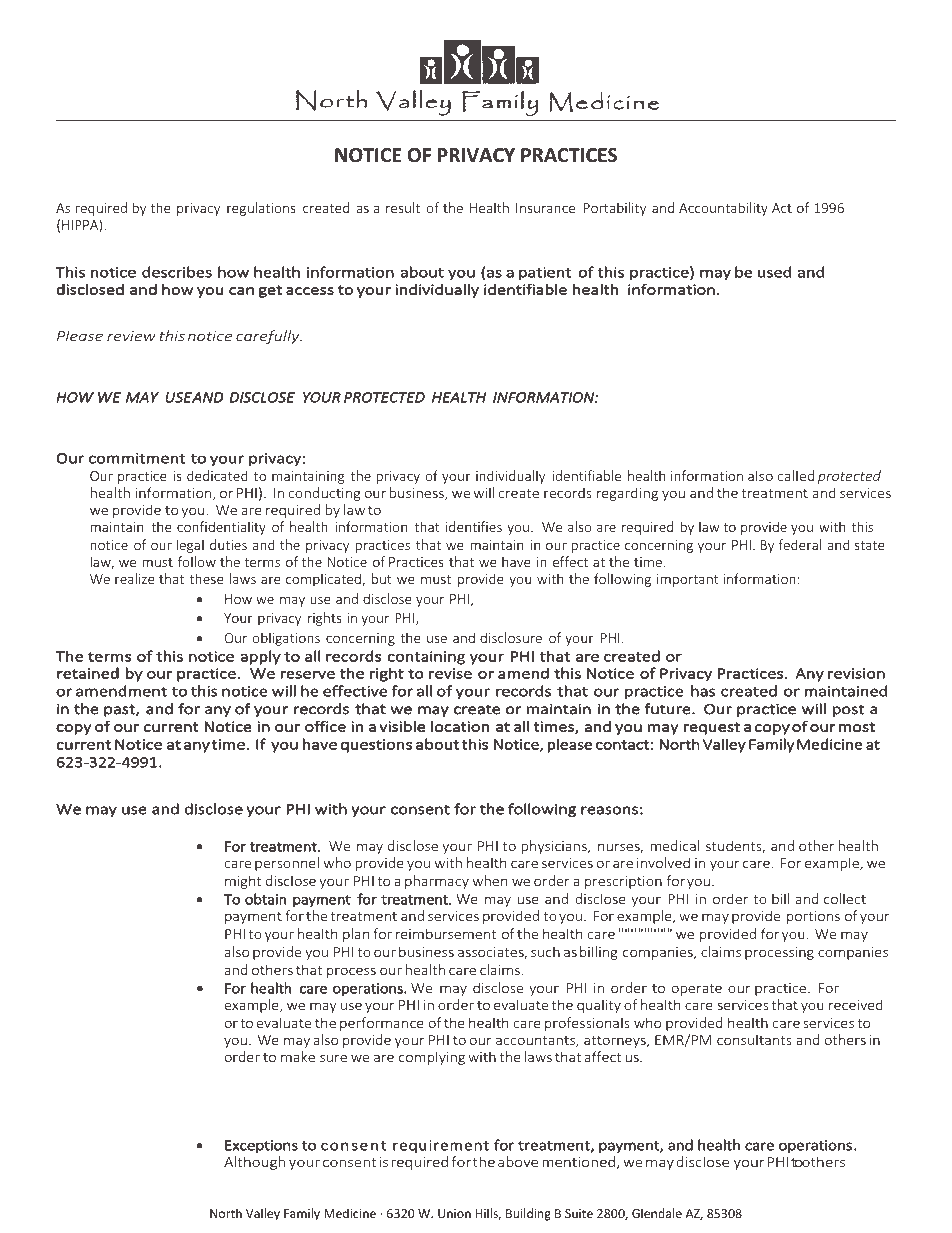 This document has width=952, height=1233. What do you see at coordinates (243, 882) in the document?
I see `might` at bounding box center [243, 882].
